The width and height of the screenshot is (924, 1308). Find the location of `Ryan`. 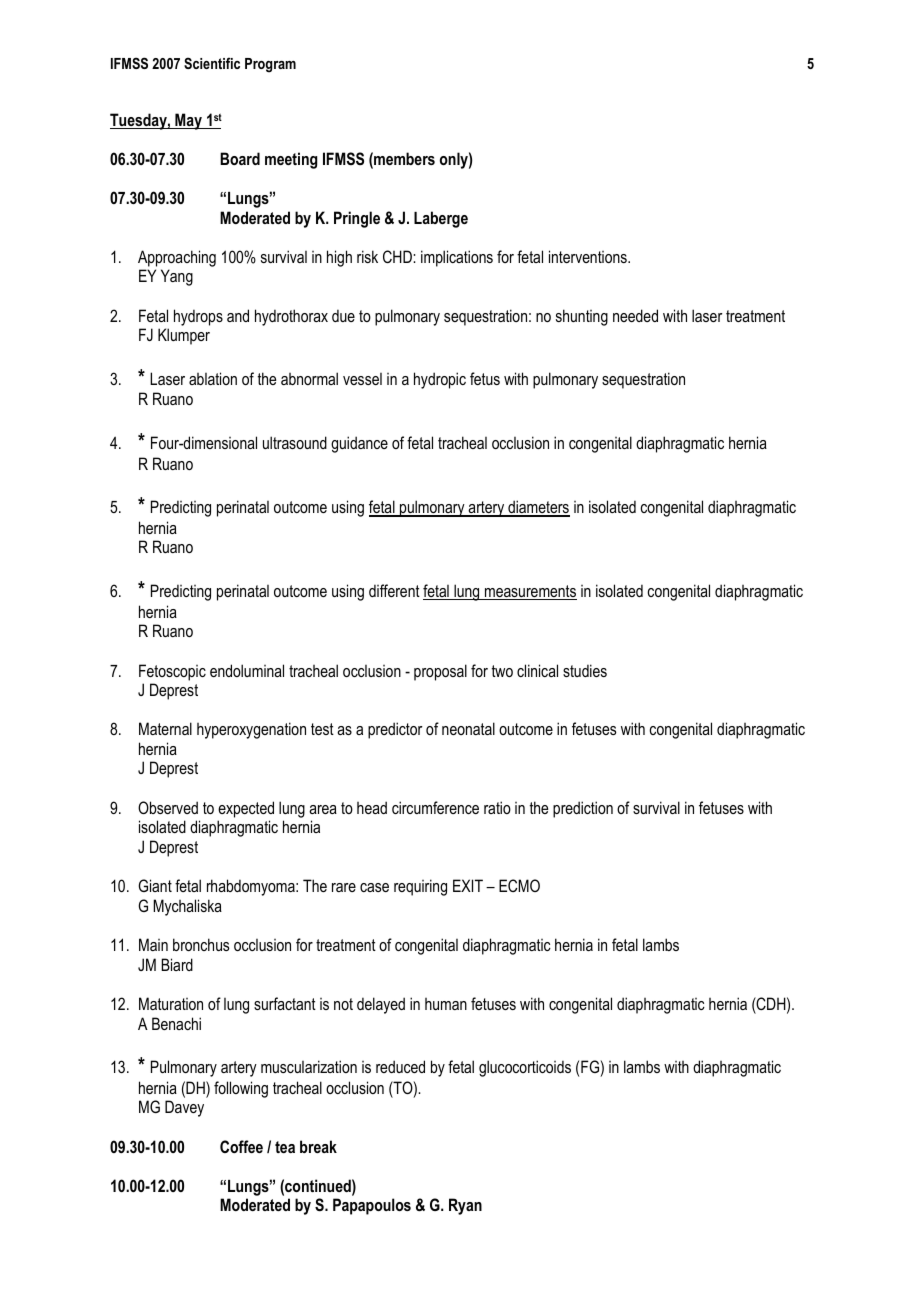

Ryan is located at coordinates (465, 1206).
